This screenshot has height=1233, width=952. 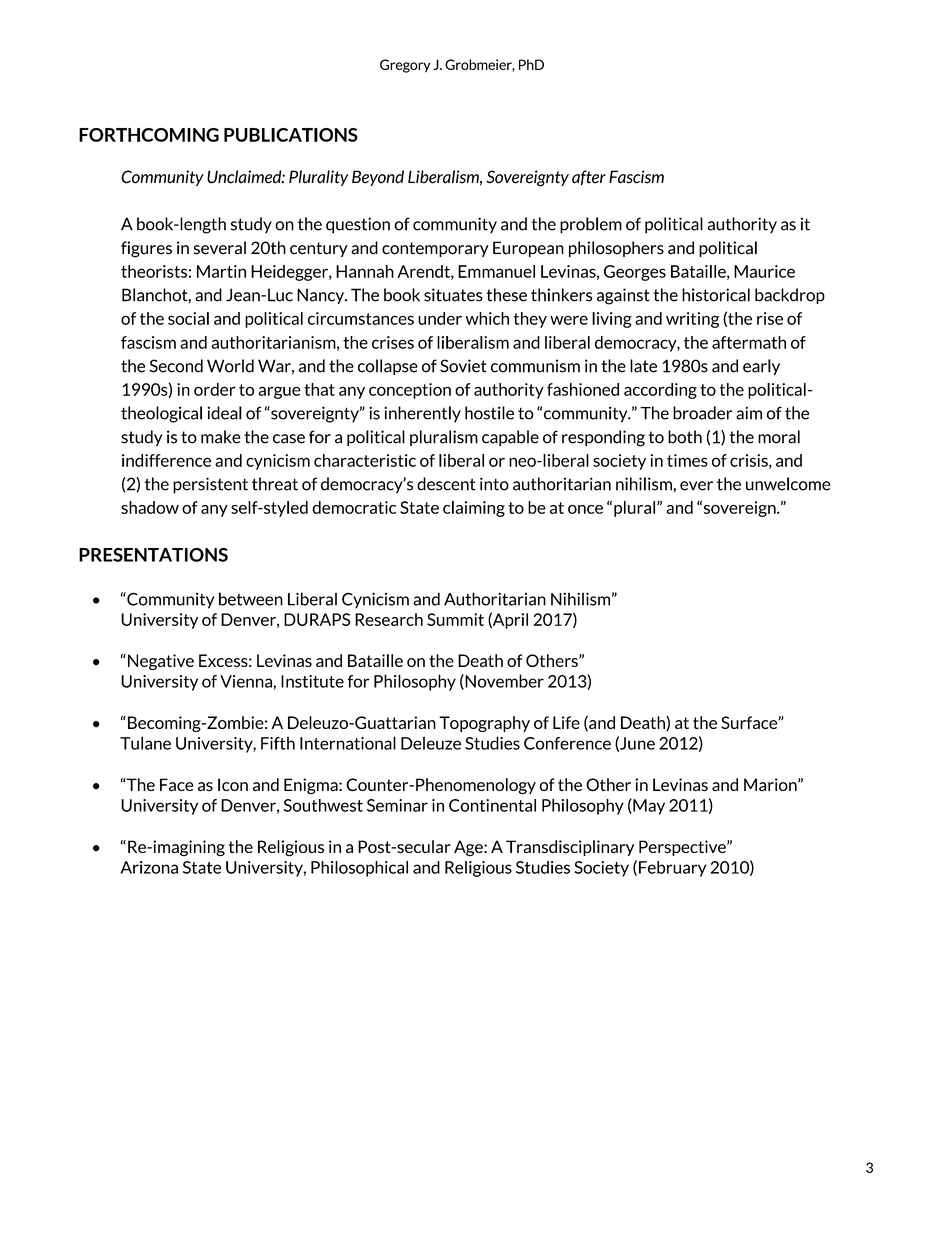 What do you see at coordinates (405, 66) in the screenshot?
I see `Gregory` at bounding box center [405, 66].
